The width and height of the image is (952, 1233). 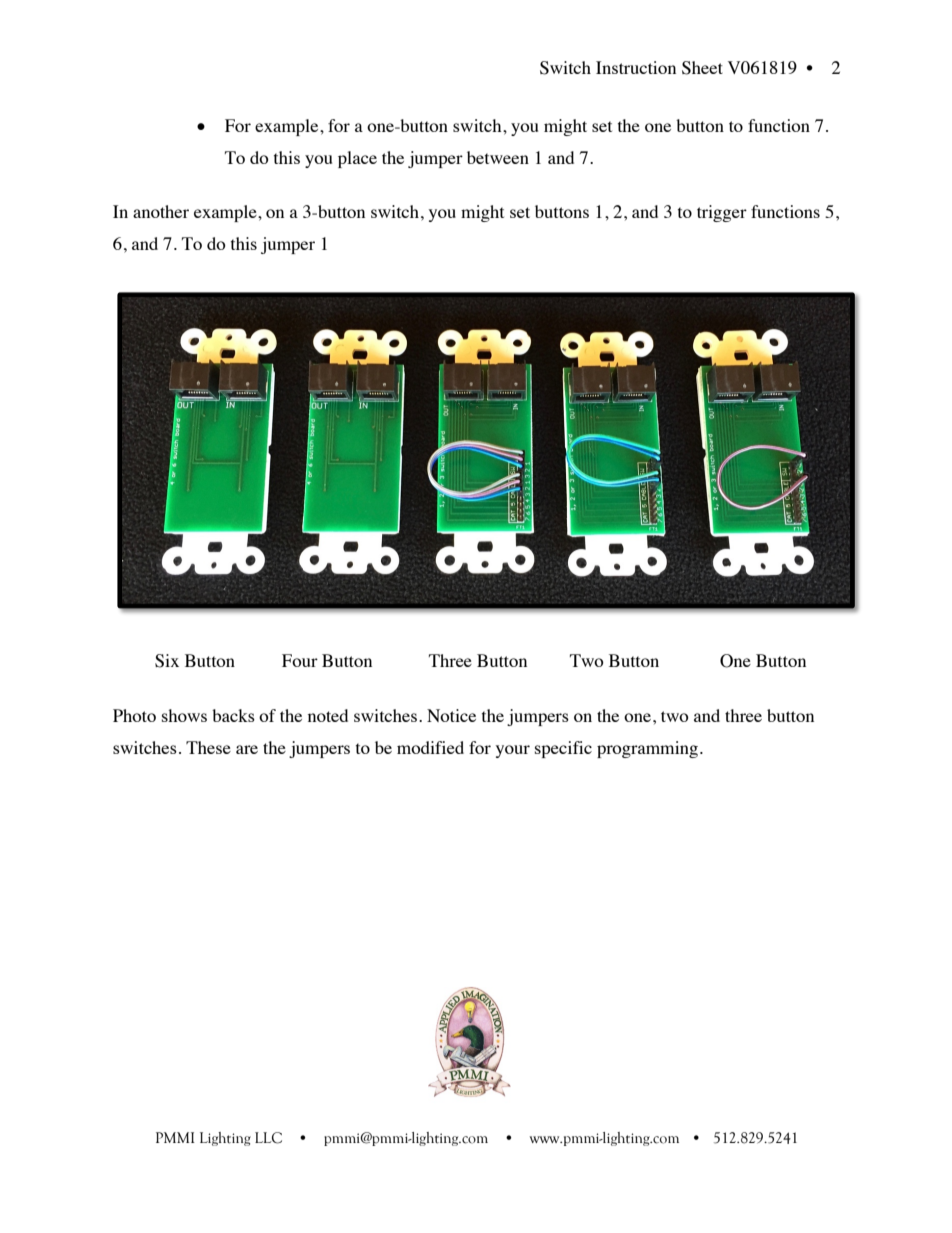 What do you see at coordinates (430, 747) in the image?
I see `modified` at bounding box center [430, 747].
